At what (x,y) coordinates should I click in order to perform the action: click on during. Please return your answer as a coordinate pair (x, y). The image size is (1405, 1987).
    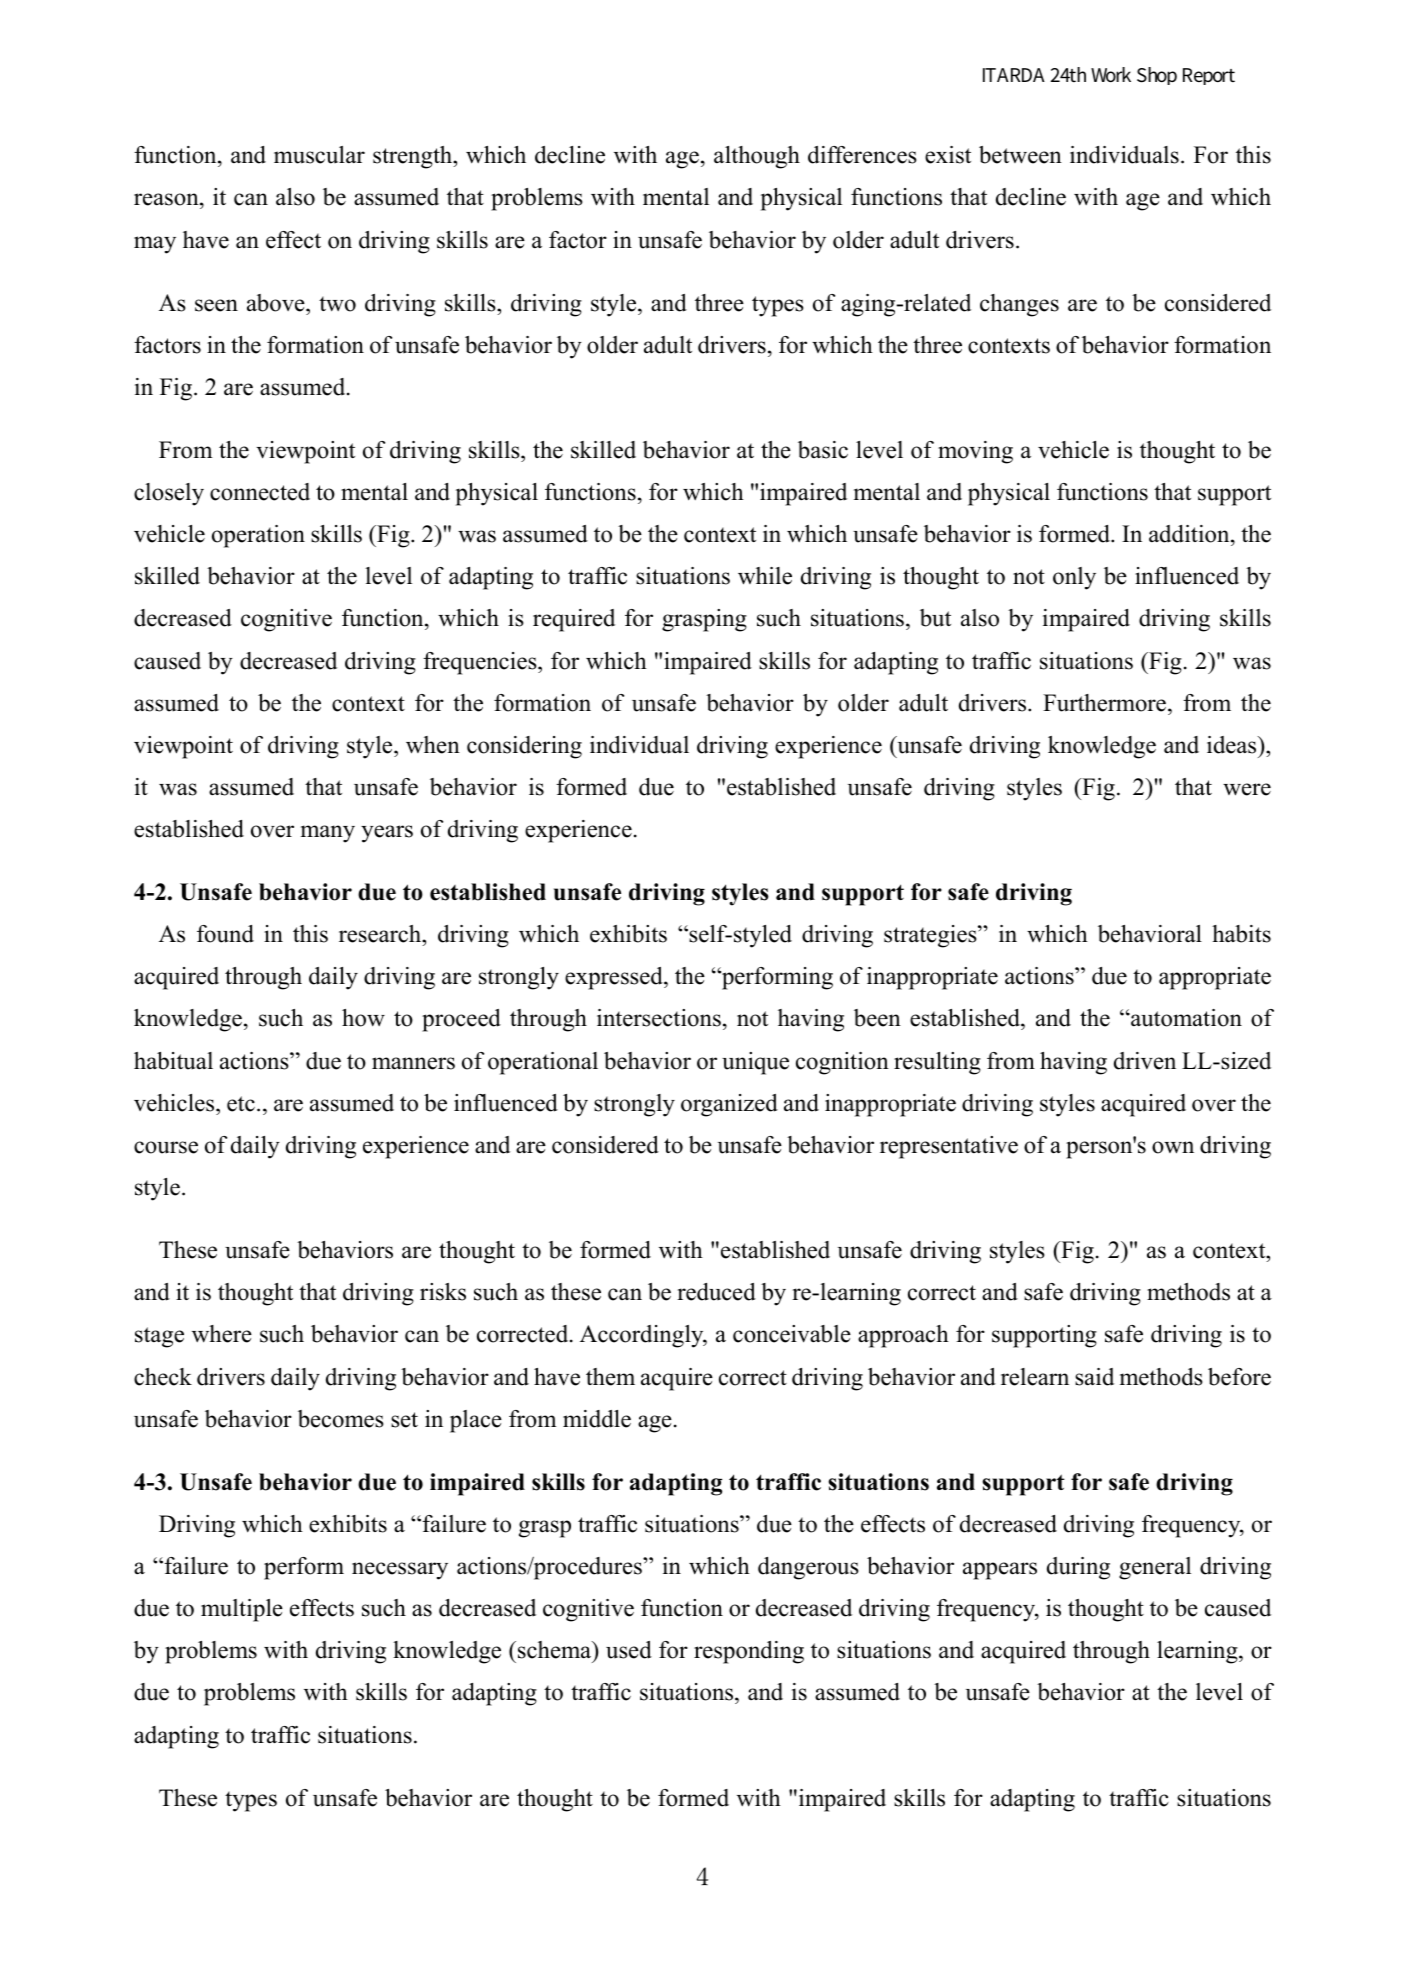
    Looking at the image, I should click on (1078, 1568).
